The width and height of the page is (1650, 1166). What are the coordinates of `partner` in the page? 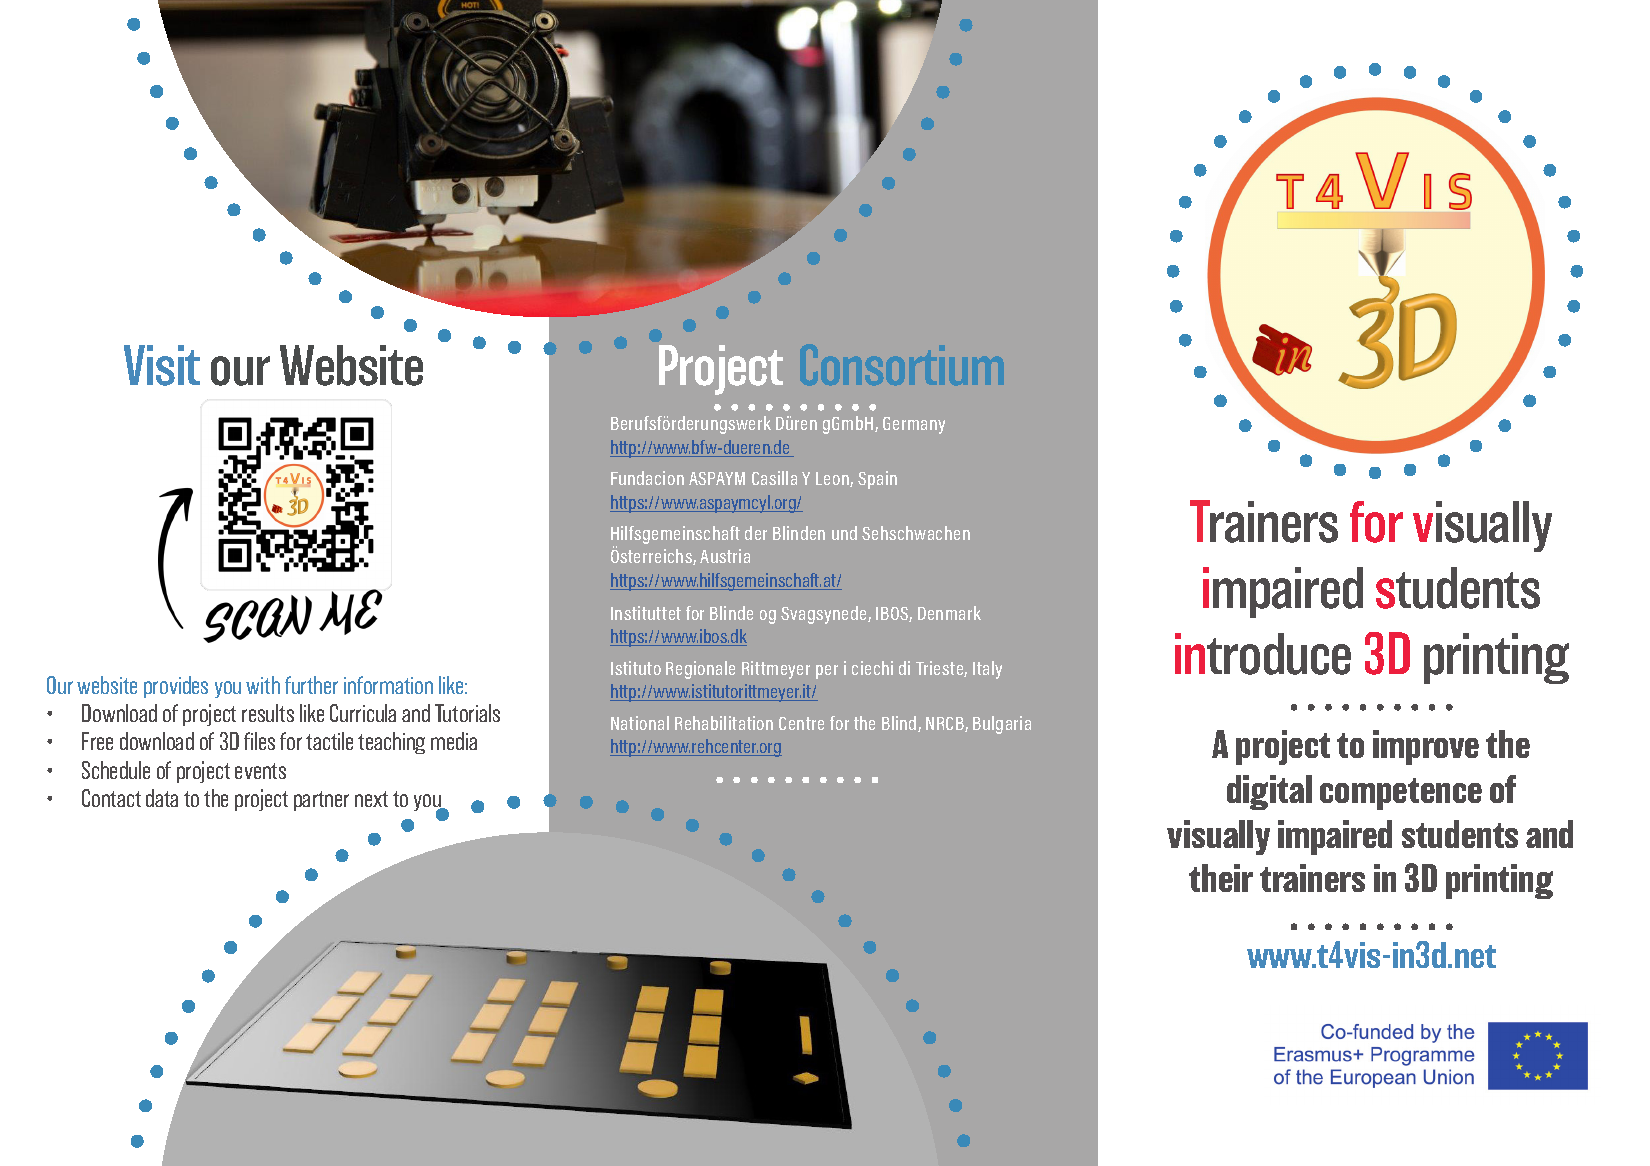 It's located at (321, 801).
